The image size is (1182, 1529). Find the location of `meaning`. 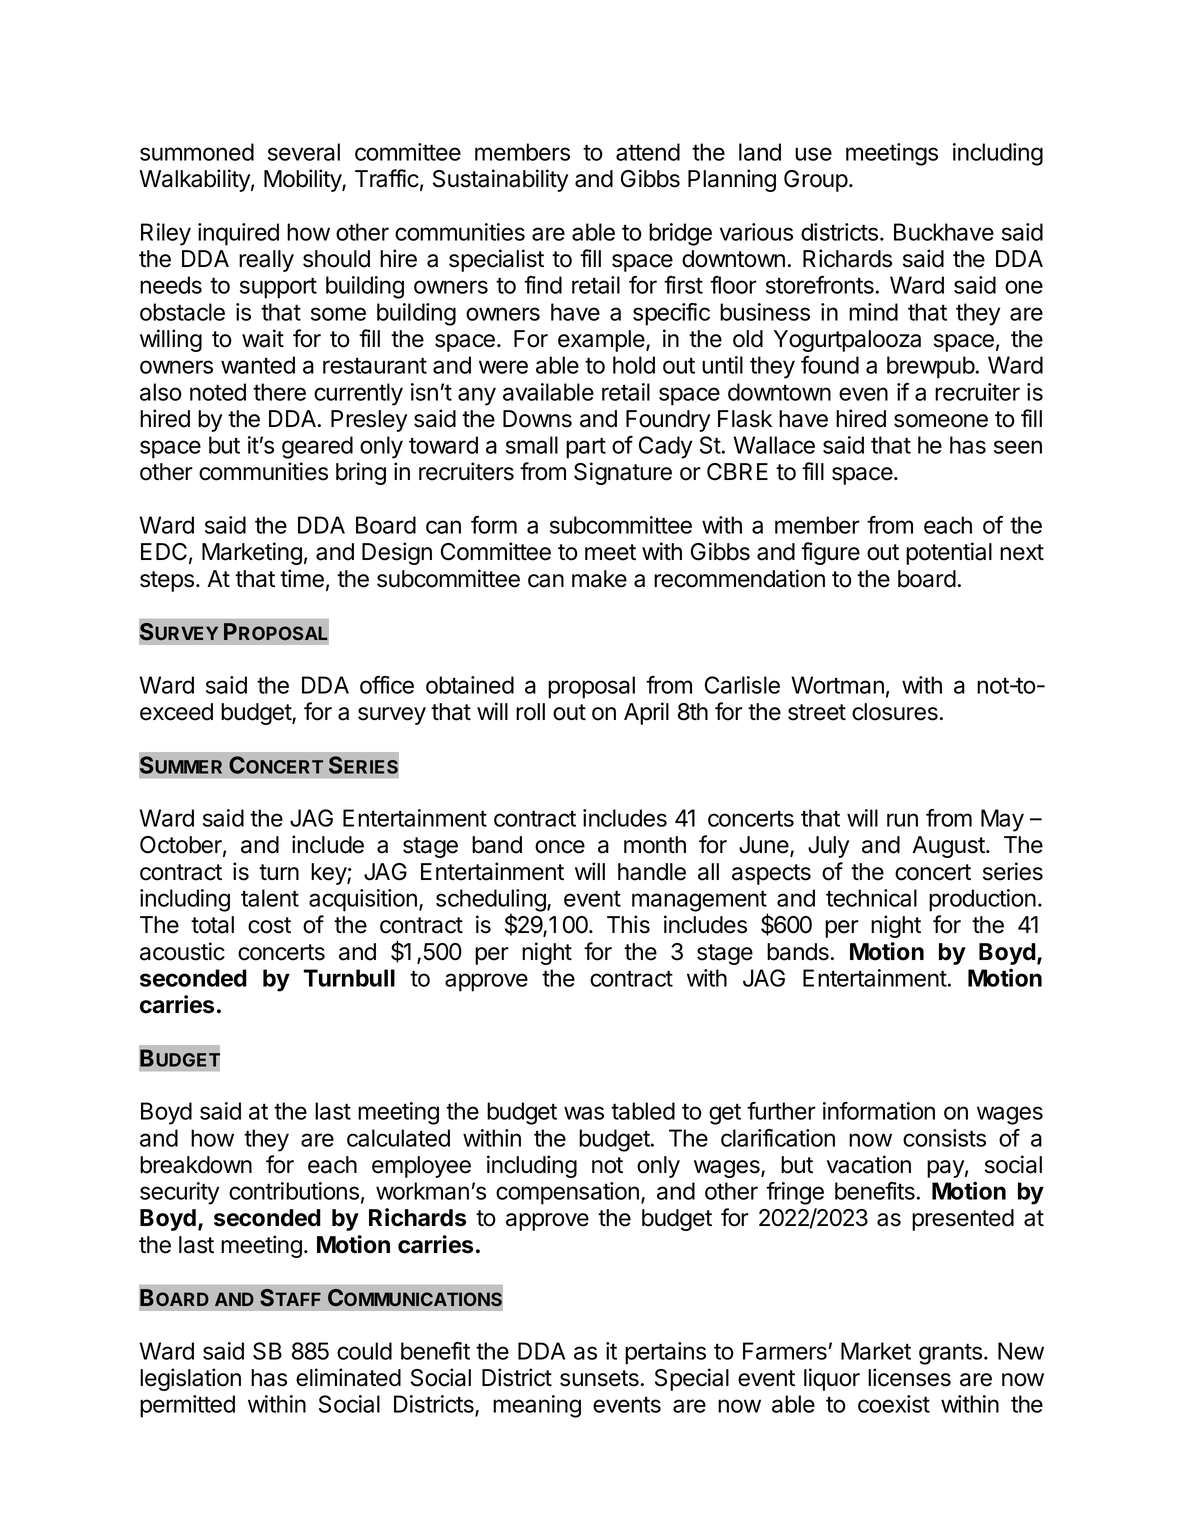

meaning is located at coordinates (537, 1406).
